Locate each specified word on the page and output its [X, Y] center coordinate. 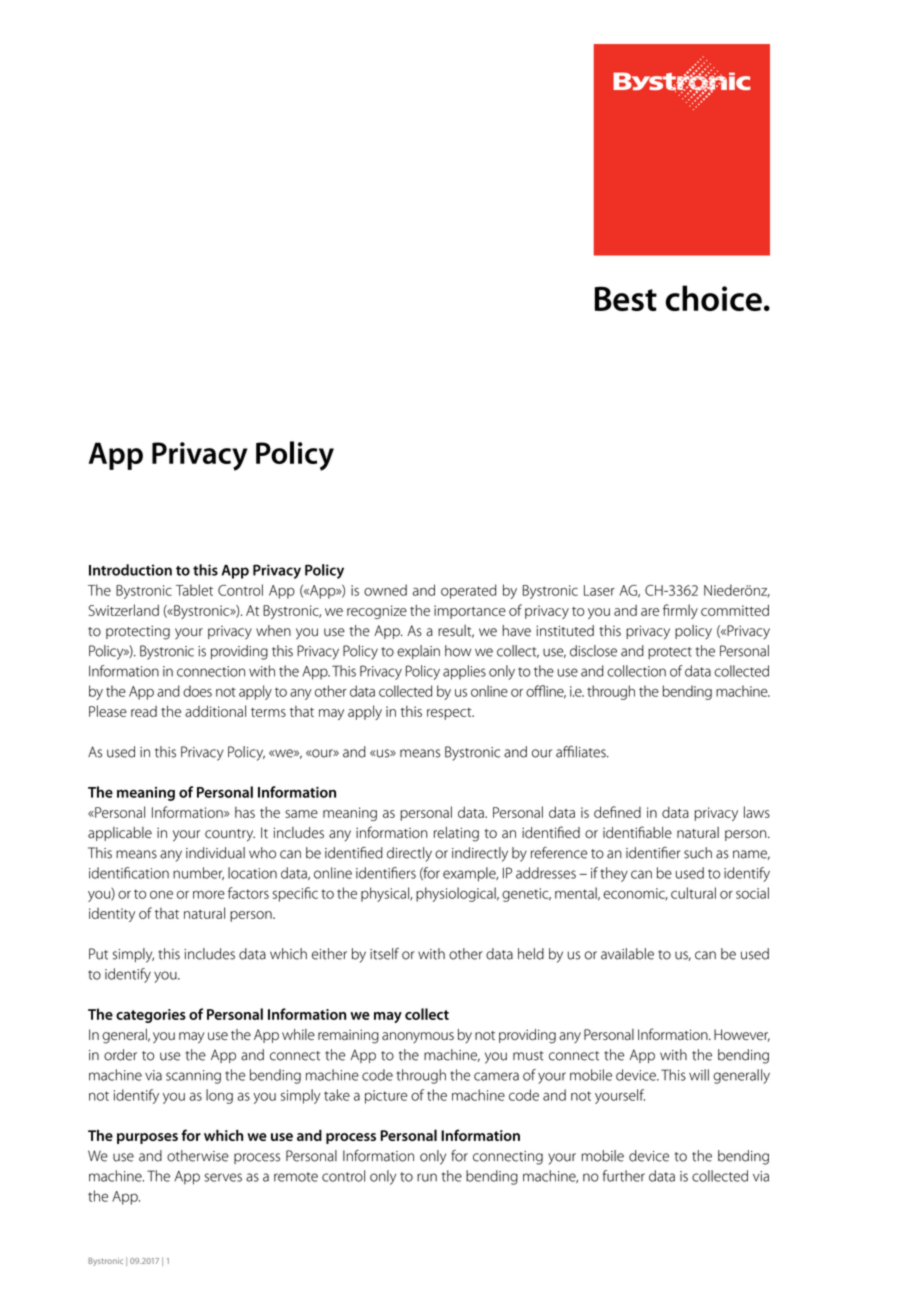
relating [456, 834]
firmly [680, 611]
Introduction [130, 570]
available [627, 954]
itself [384, 954]
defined [617, 812]
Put [98, 954]
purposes [147, 1138]
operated [468, 591]
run [427, 1177]
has [245, 812]
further [624, 1176]
